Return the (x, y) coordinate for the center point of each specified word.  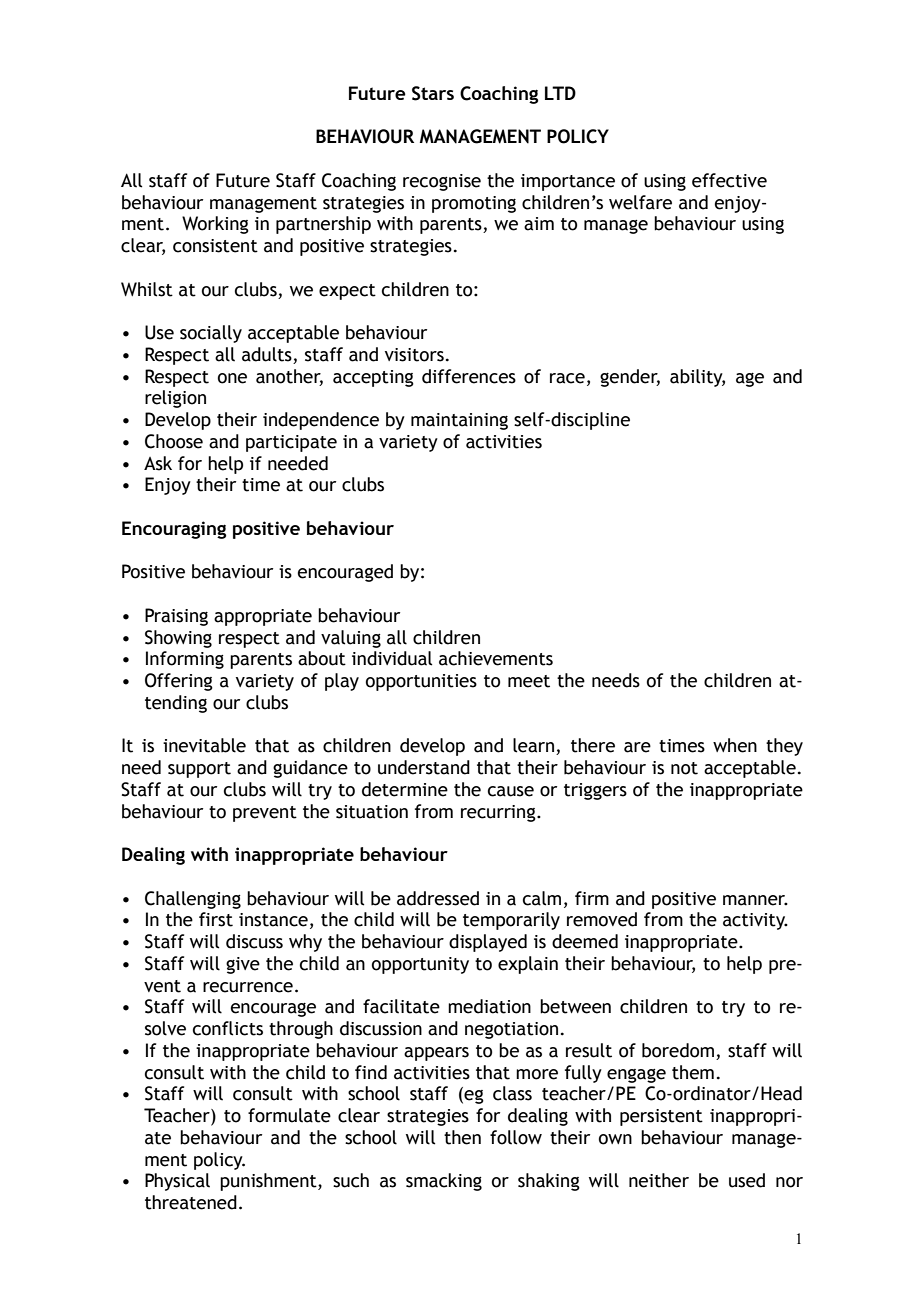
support (199, 770)
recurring (499, 813)
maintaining (459, 421)
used (747, 1180)
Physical (177, 1182)
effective (729, 180)
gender (630, 378)
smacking (444, 1182)
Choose (174, 441)
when (735, 745)
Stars (433, 93)
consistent (215, 246)
